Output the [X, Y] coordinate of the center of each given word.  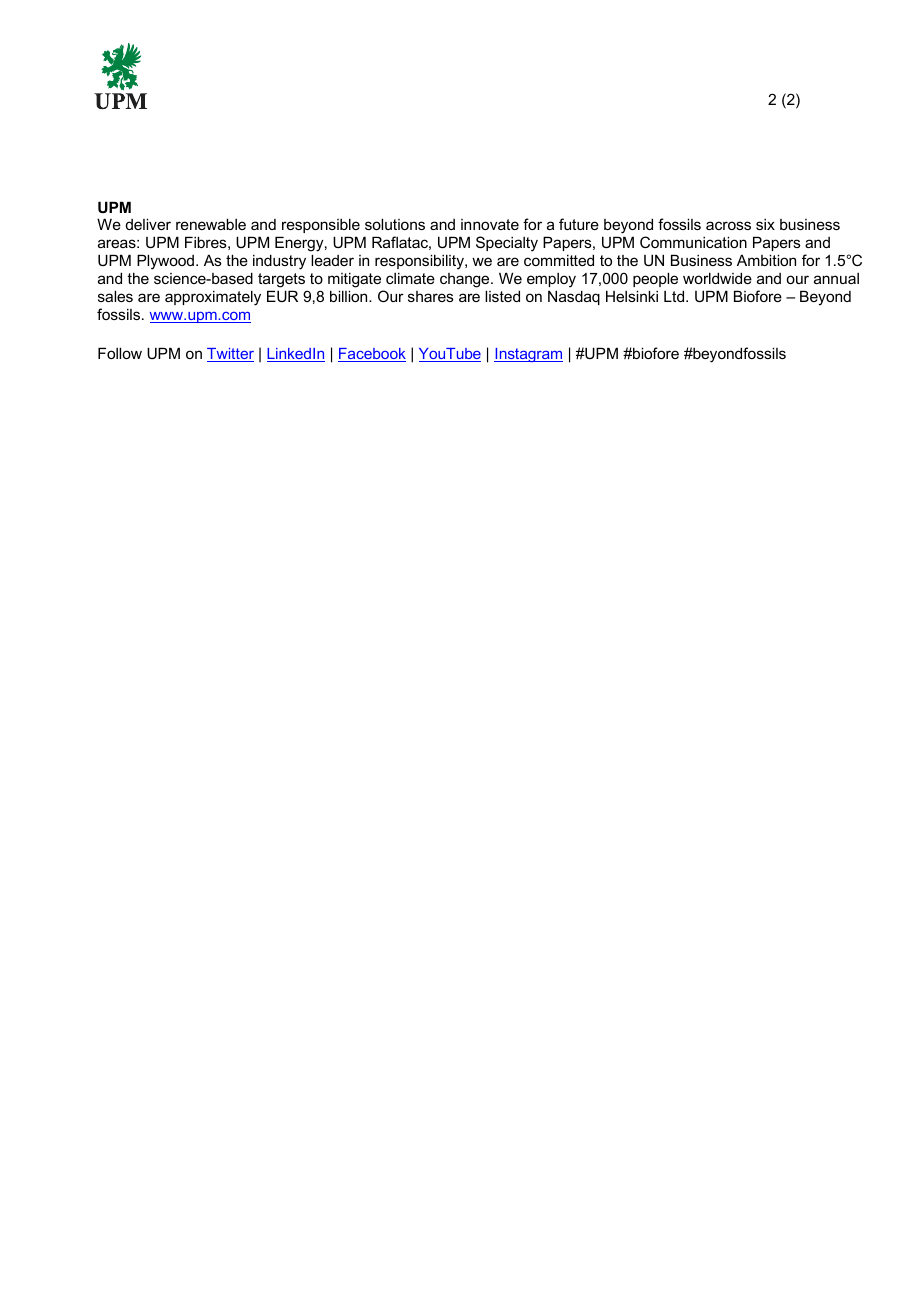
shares [431, 296]
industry [279, 262]
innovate [490, 224]
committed [559, 260]
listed [502, 296]
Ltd [675, 296]
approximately [213, 298]
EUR [282, 296]
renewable [211, 224]
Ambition [766, 260]
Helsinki [632, 296]
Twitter [230, 355]
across [728, 225]
